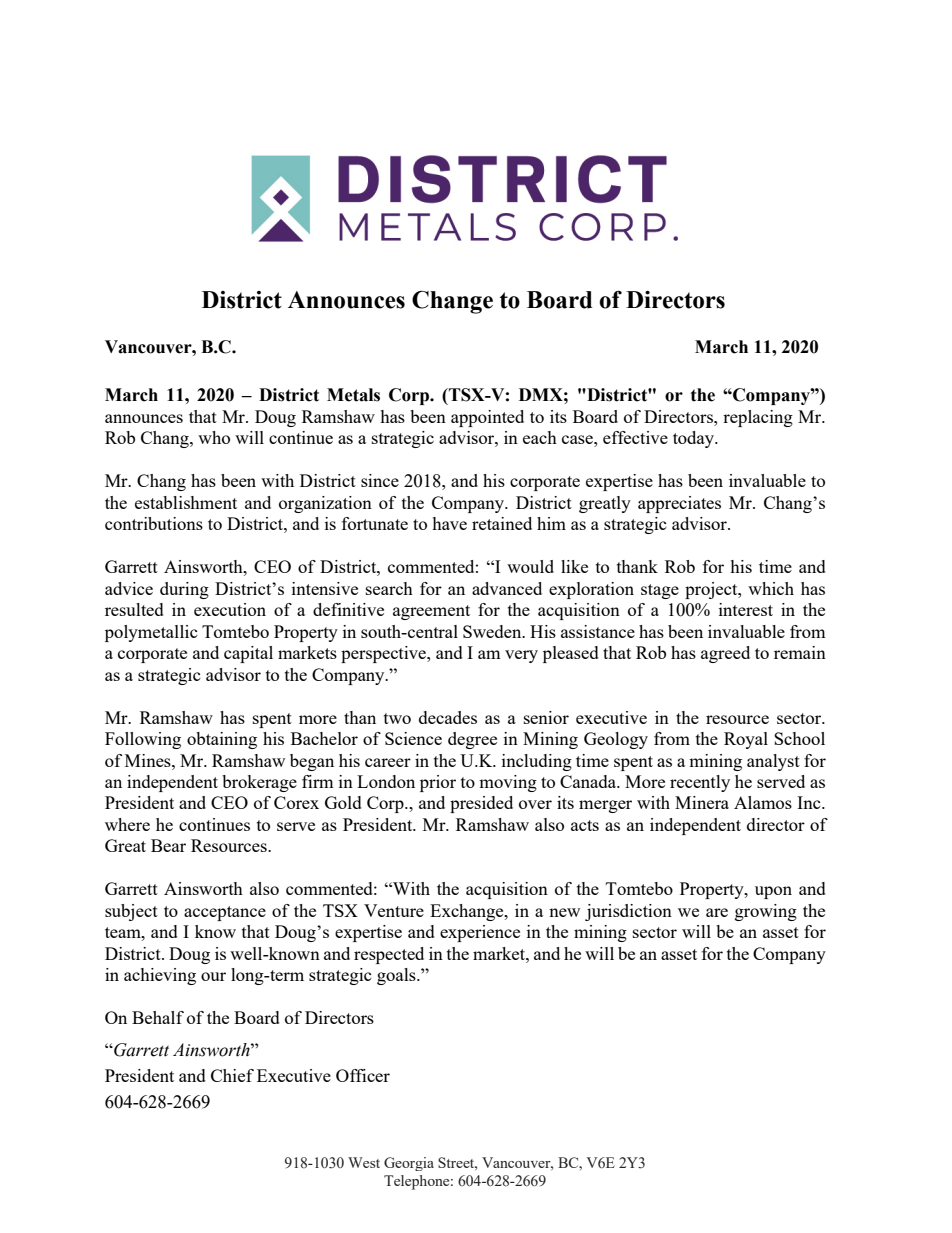  What do you see at coordinates (409, 1164) in the document?
I see `Georgia` at bounding box center [409, 1164].
